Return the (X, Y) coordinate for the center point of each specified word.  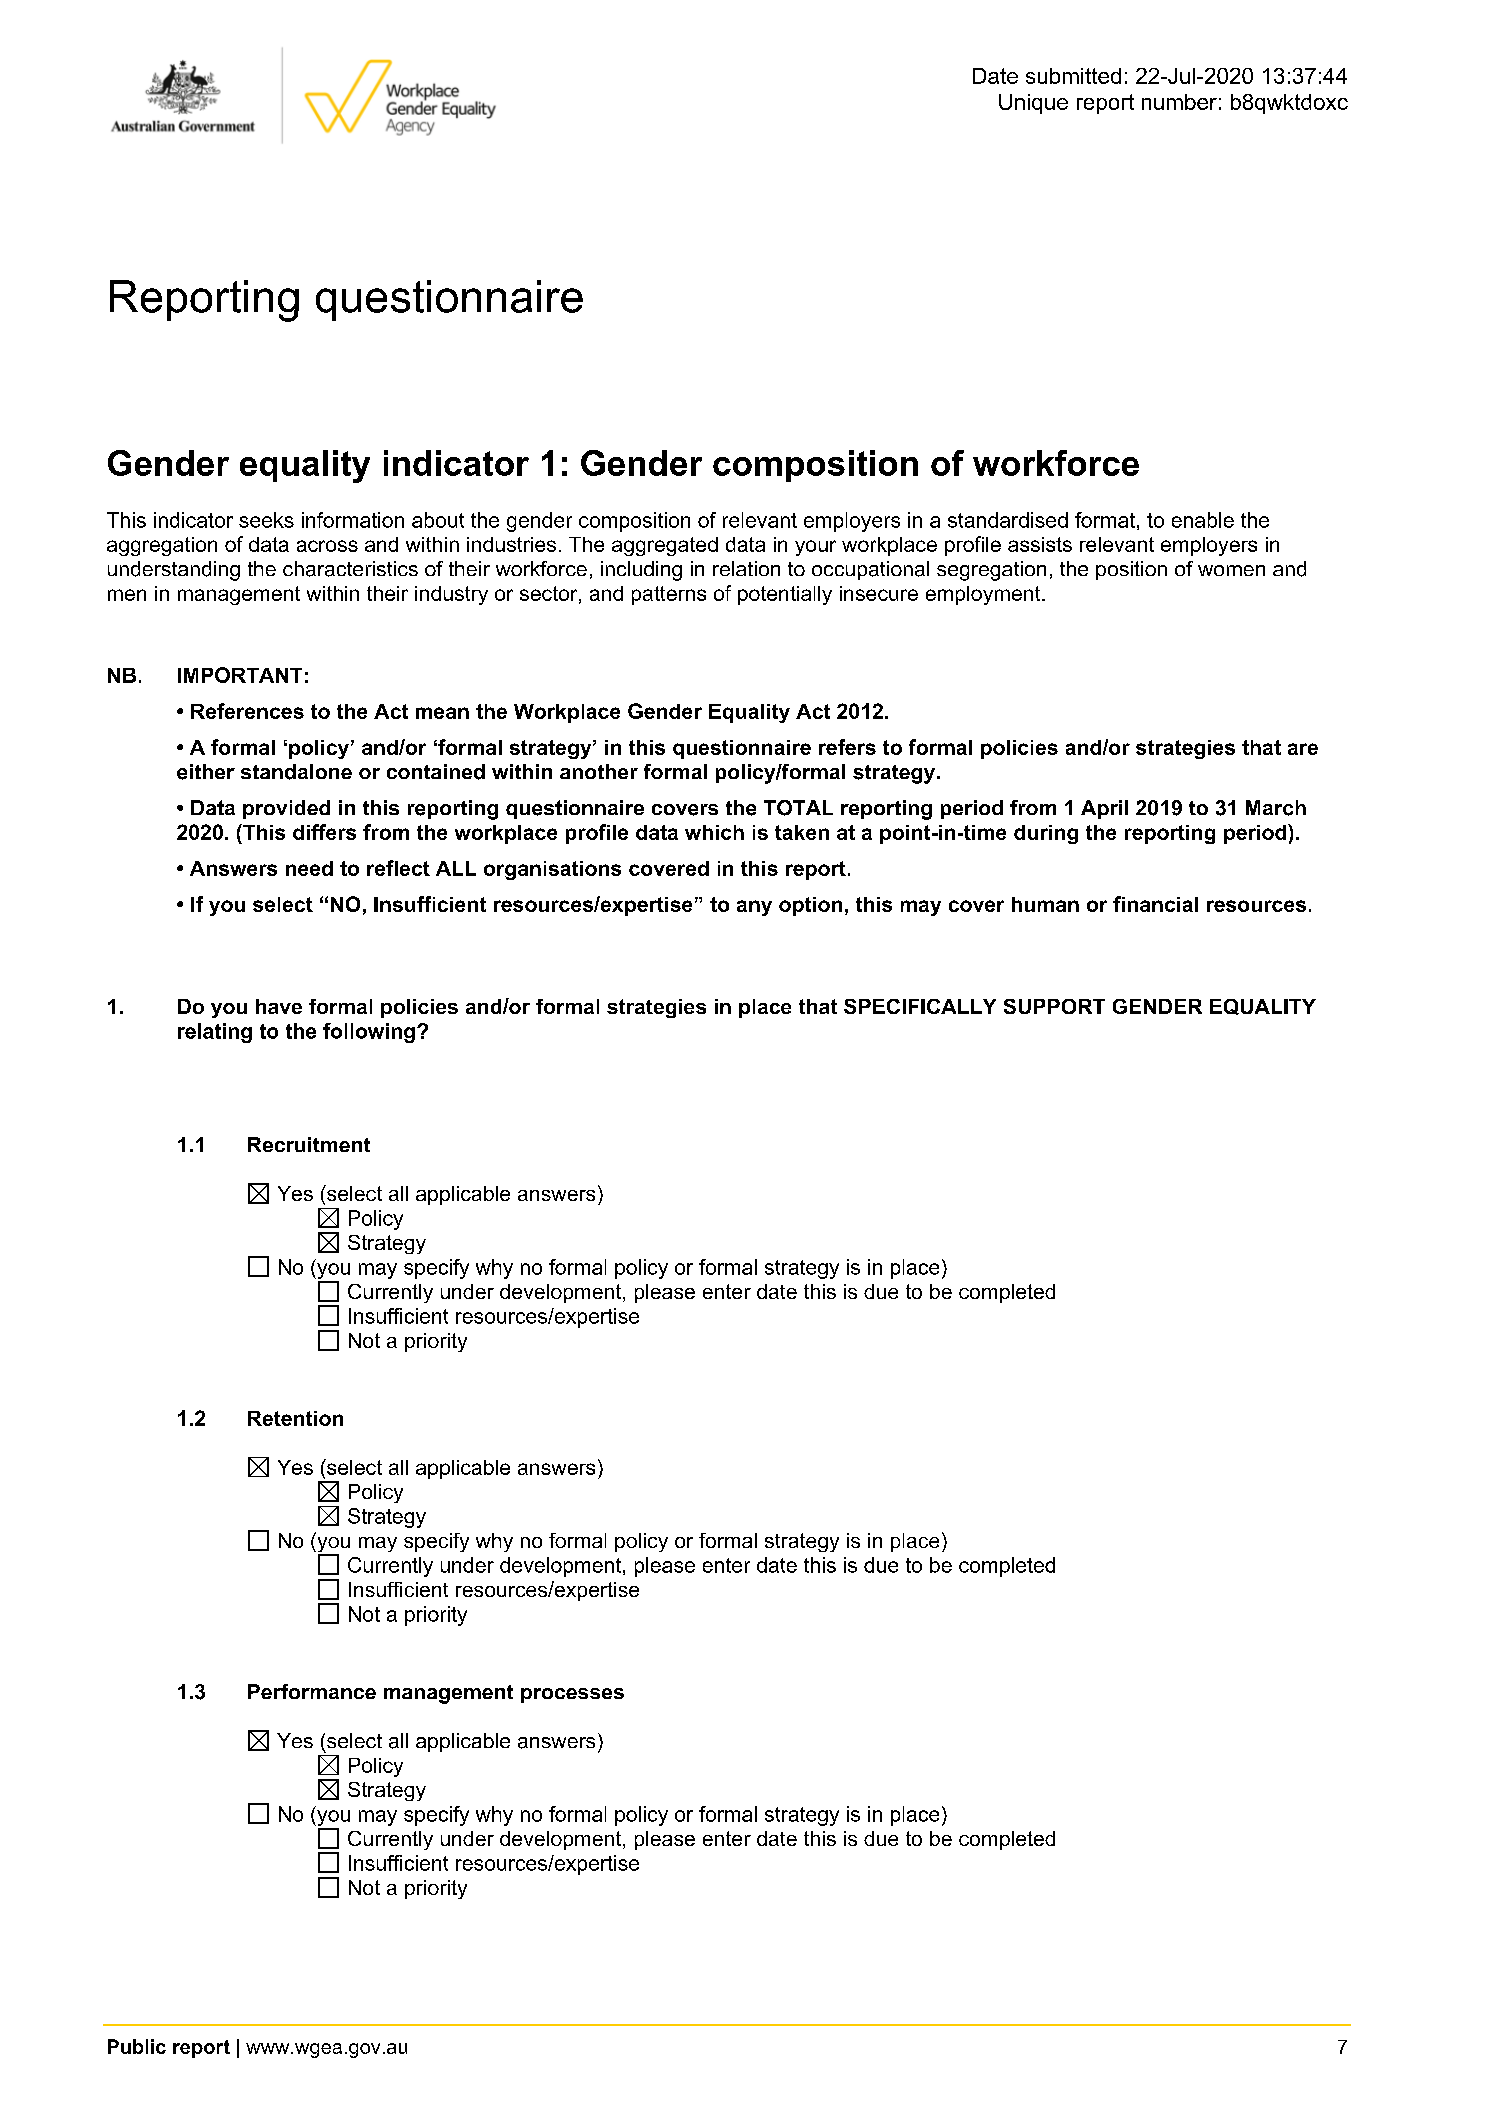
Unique (1033, 104)
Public (137, 2046)
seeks (266, 520)
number (1179, 102)
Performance (312, 1691)
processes (572, 1695)
